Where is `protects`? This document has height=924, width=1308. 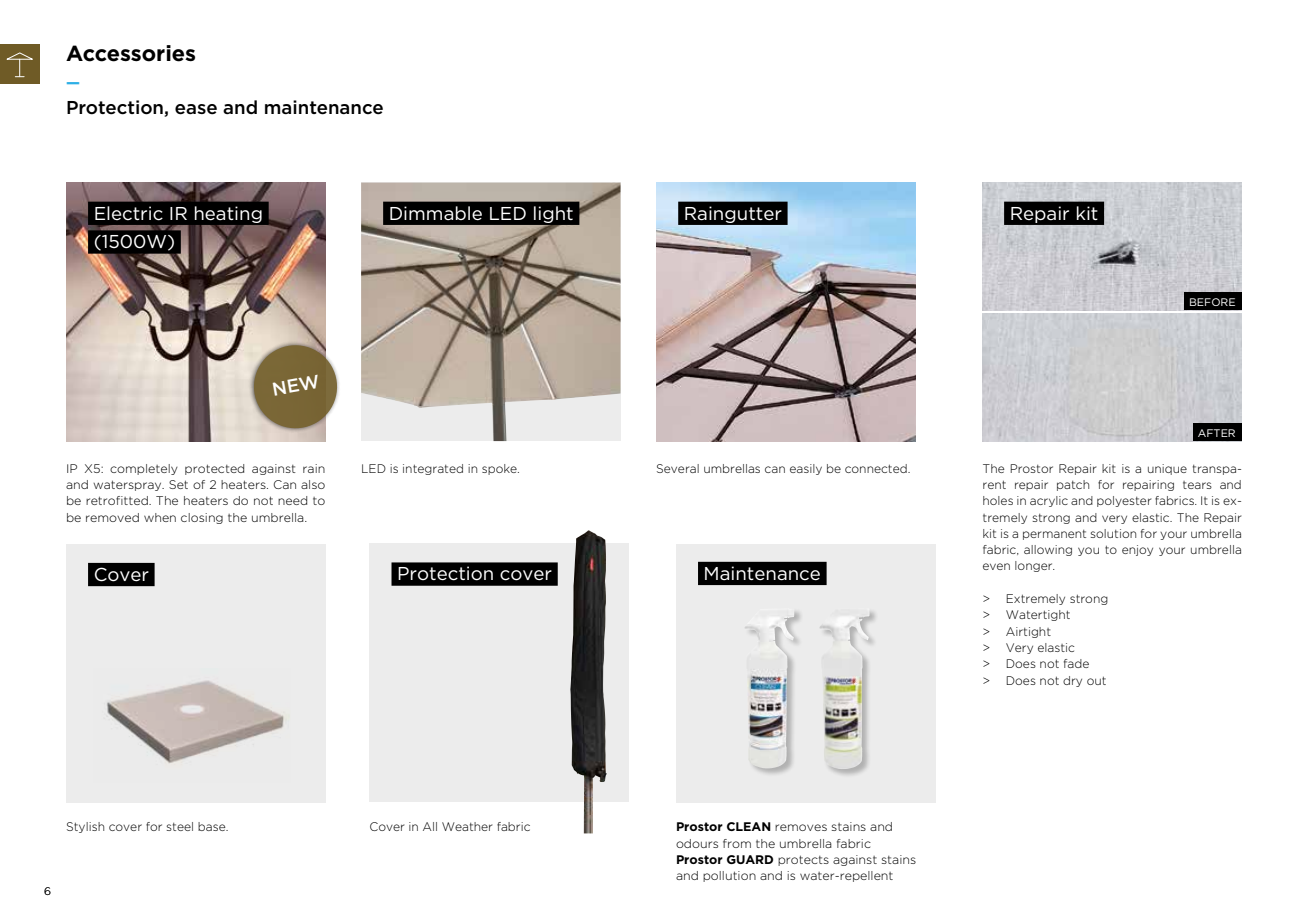
protects is located at coordinates (803, 860).
